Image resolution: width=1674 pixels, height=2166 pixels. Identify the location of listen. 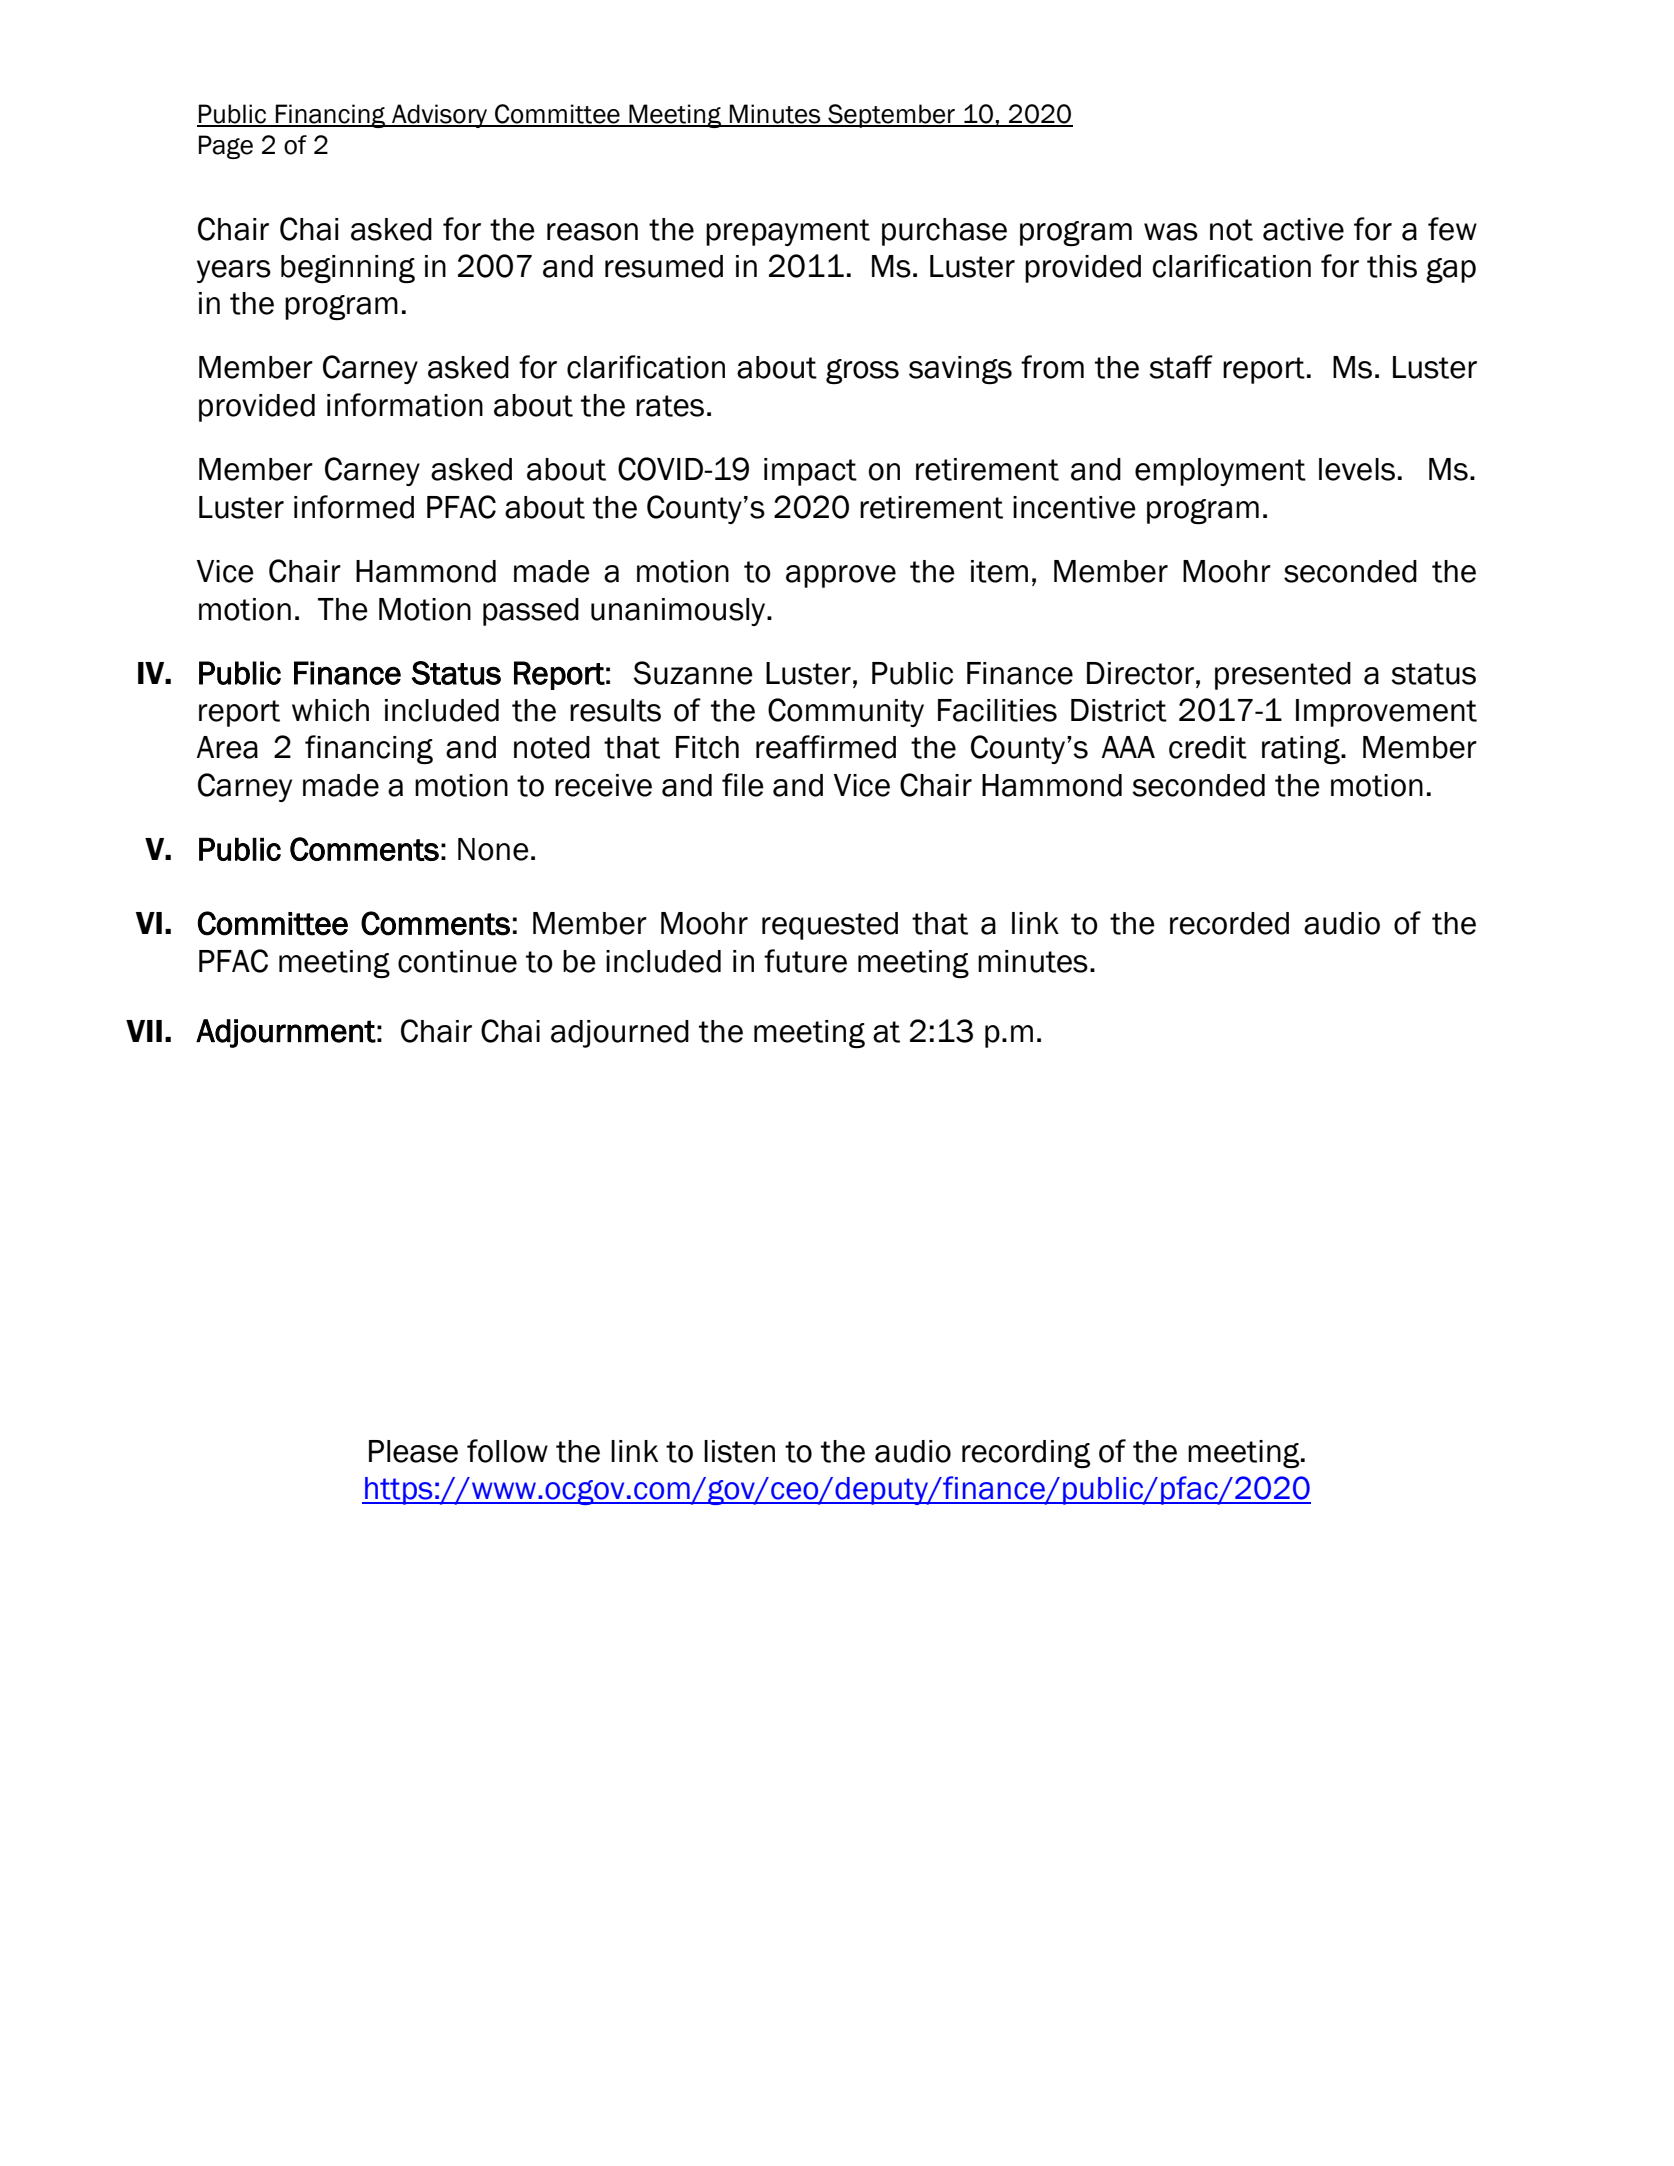
(739, 1451).
